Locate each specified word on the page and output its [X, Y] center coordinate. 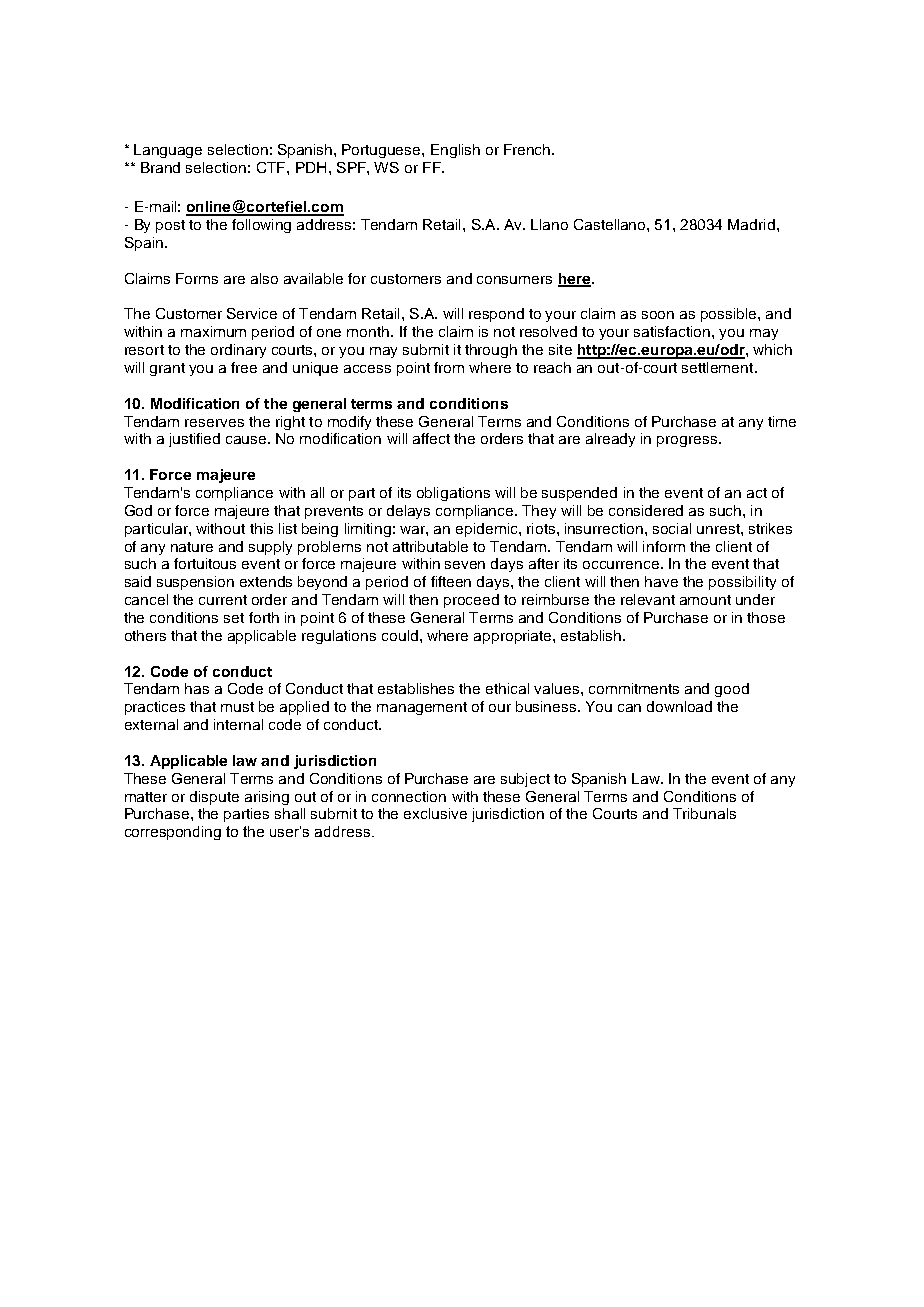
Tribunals [704, 813]
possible [730, 315]
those [766, 617]
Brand [160, 167]
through [491, 351]
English [455, 151]
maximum [213, 331]
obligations [453, 494]
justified [194, 440]
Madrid [751, 224]
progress [688, 441]
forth [264, 617]
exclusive [435, 813]
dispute [214, 798]
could [400, 635]
